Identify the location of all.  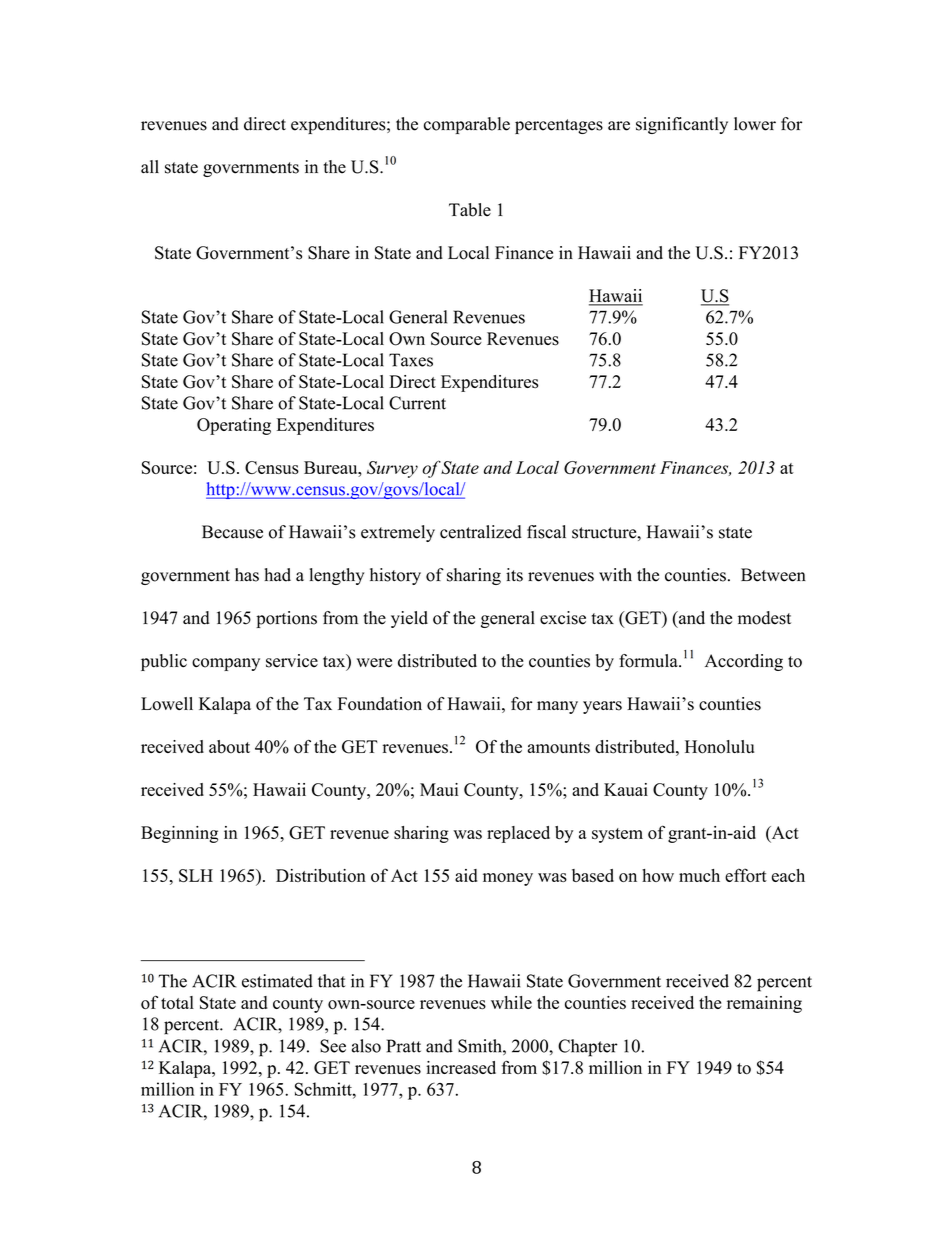
(150, 166).
